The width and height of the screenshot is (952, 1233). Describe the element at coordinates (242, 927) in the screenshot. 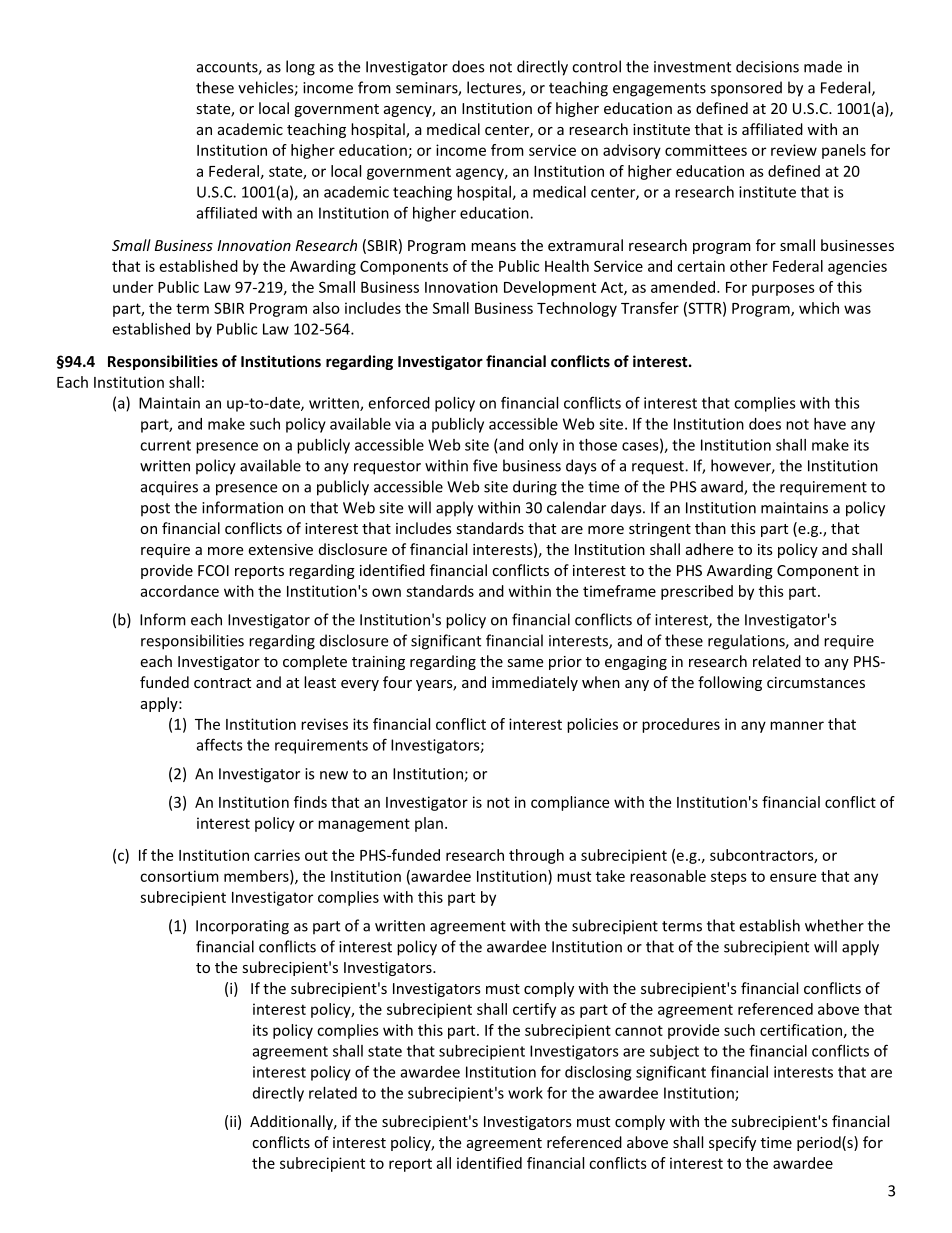

I see `Incorporating` at that location.
